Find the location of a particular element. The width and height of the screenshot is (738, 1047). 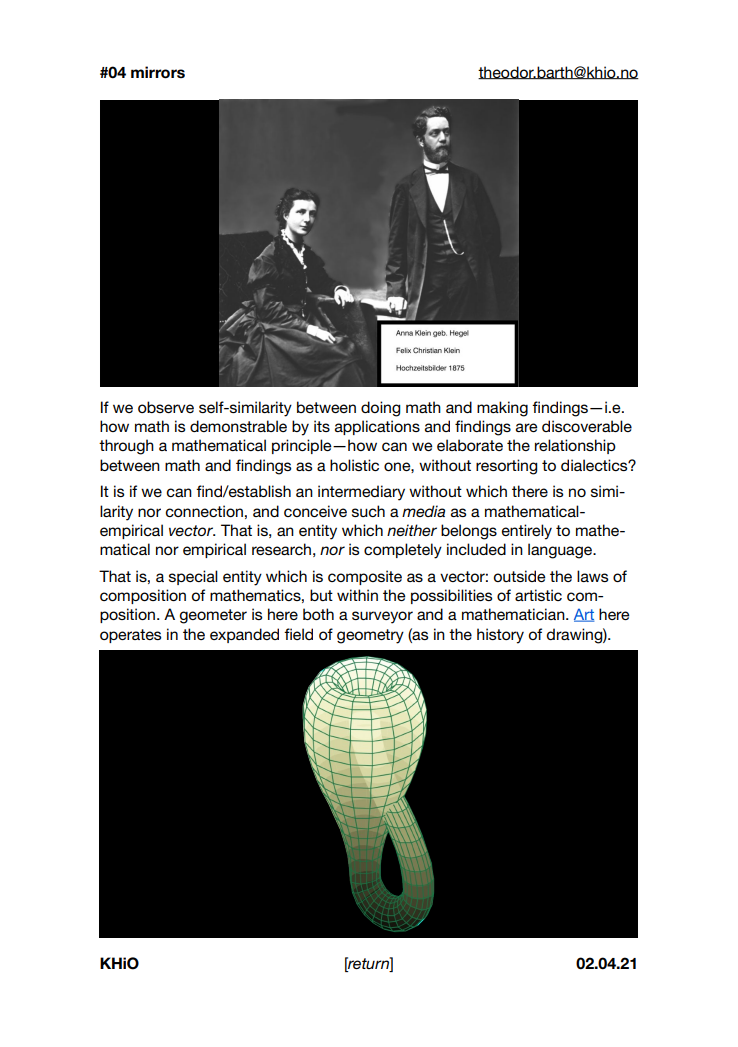

making is located at coordinates (502, 409).
